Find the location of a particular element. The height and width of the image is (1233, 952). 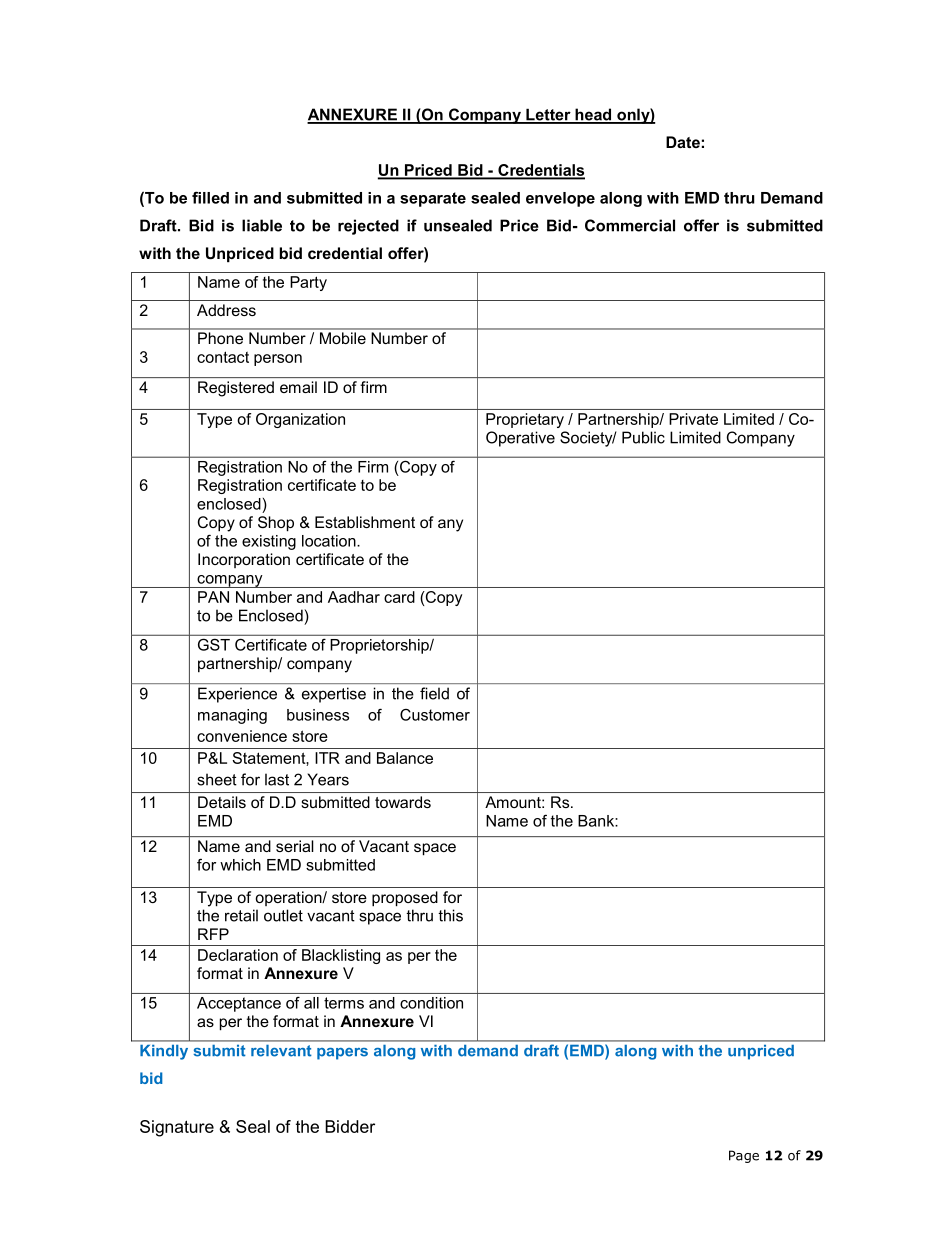

condition is located at coordinates (431, 1003).
